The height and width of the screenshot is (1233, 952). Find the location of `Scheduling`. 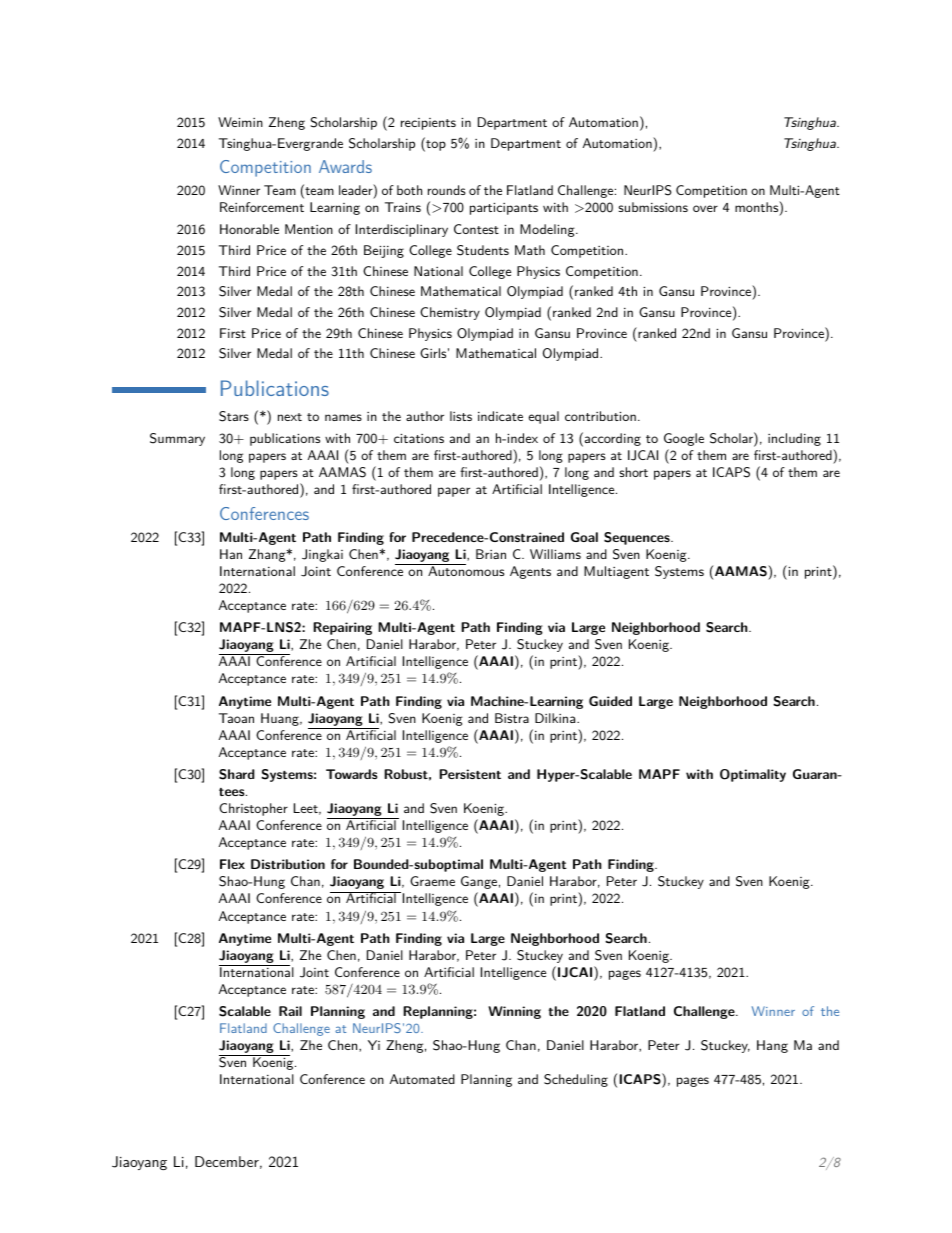

Scheduling is located at coordinates (576, 1080).
